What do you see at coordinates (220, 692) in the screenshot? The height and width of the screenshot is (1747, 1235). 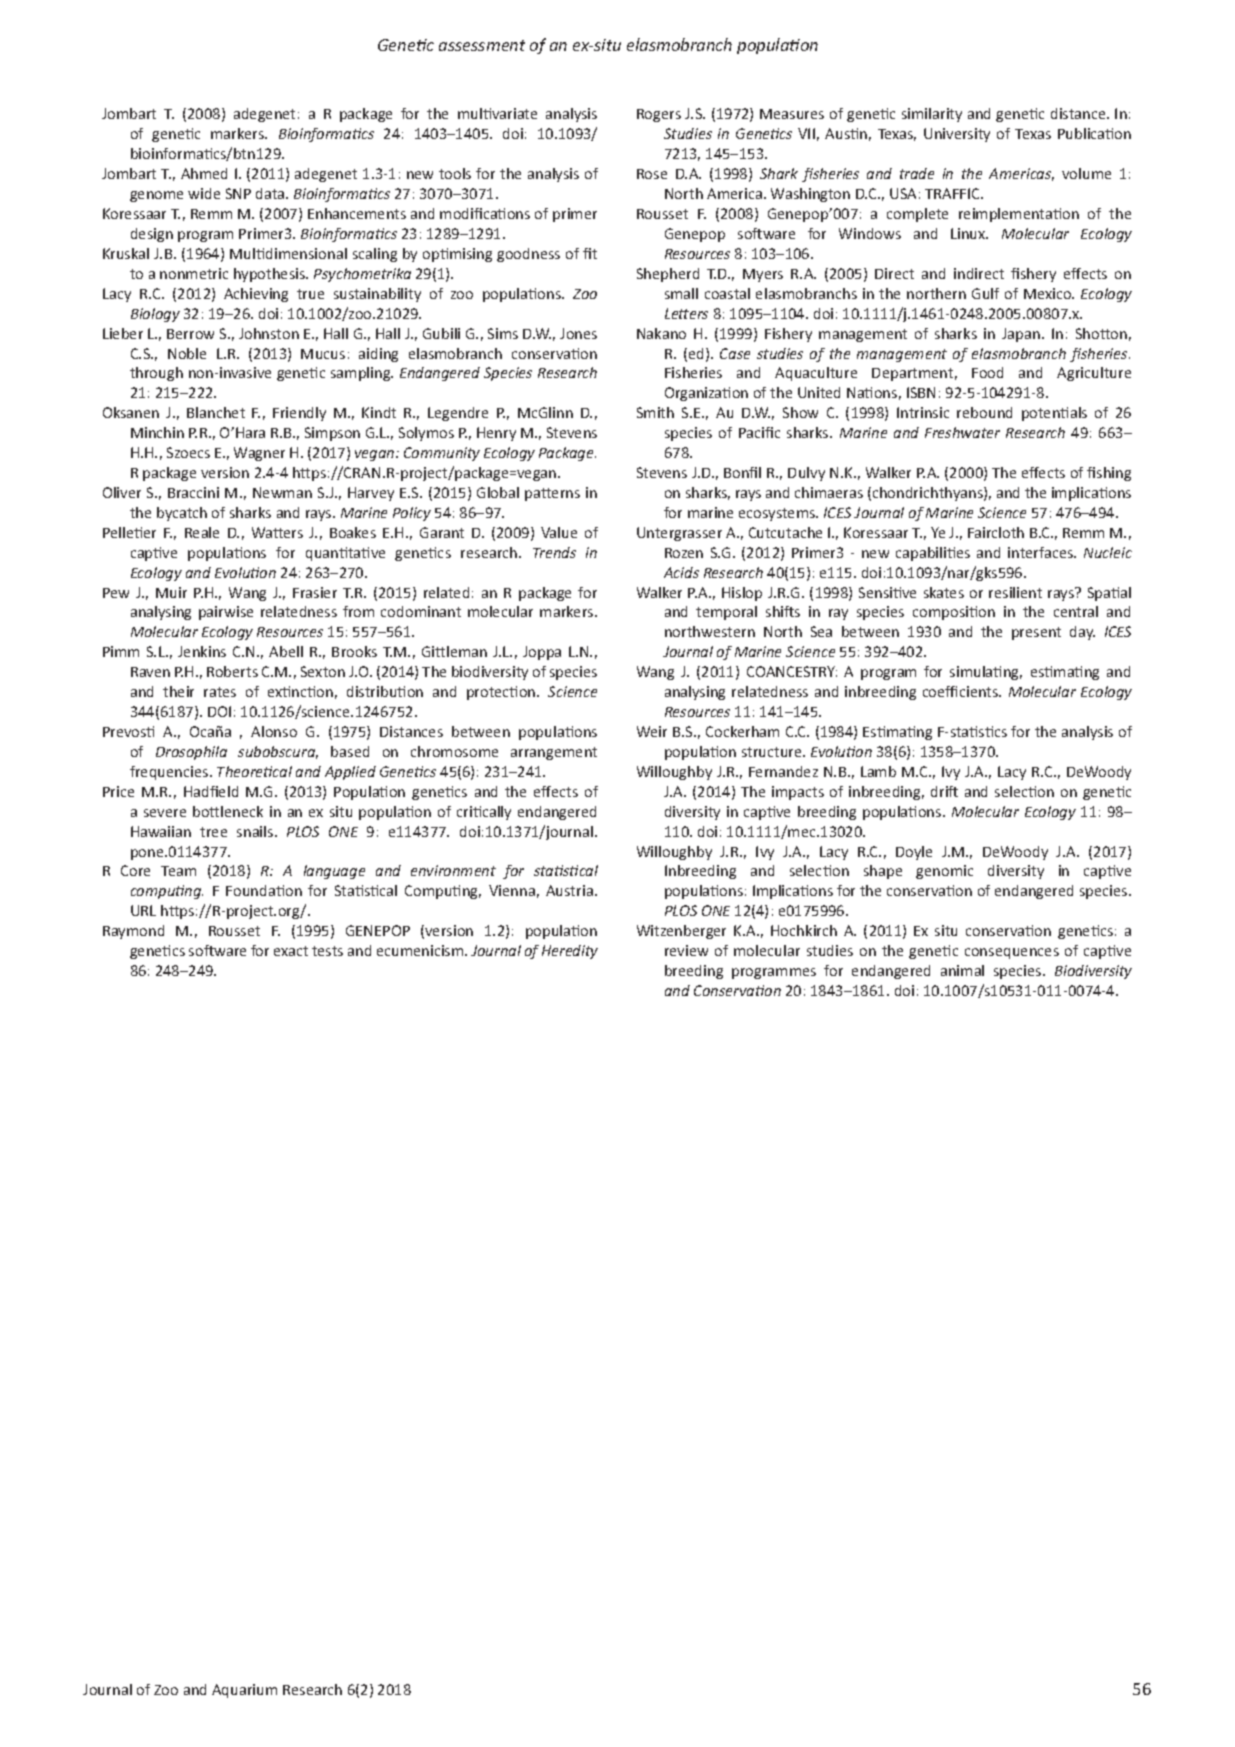 I see `rates` at bounding box center [220, 692].
